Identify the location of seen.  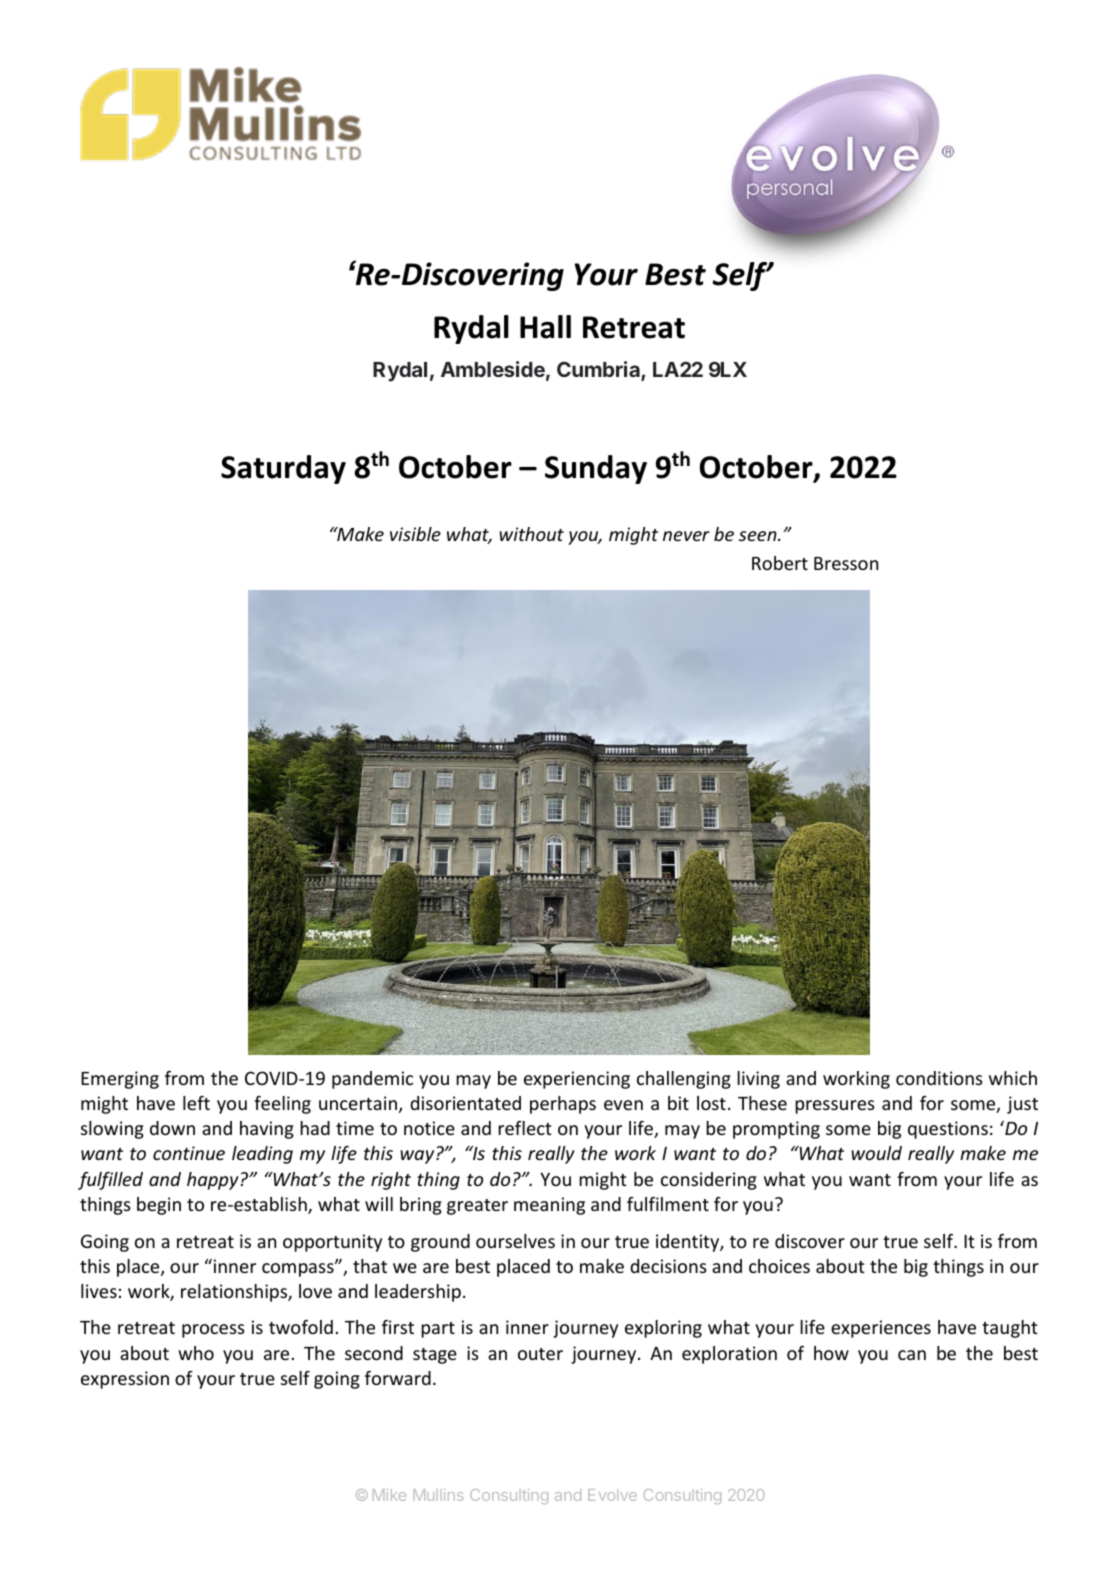
(759, 536).
